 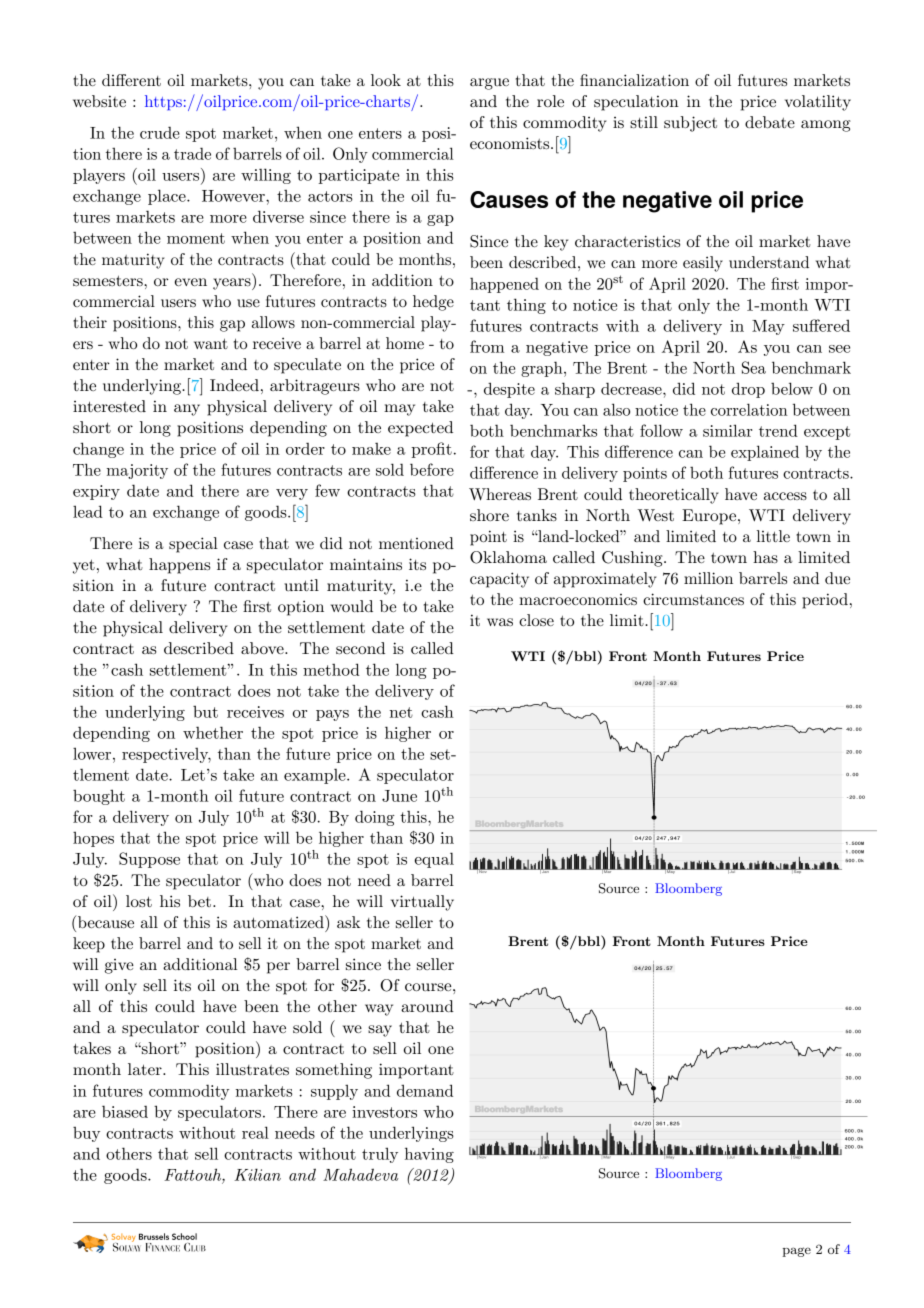 What do you see at coordinates (160, 132) in the screenshot?
I see `crude` at bounding box center [160, 132].
